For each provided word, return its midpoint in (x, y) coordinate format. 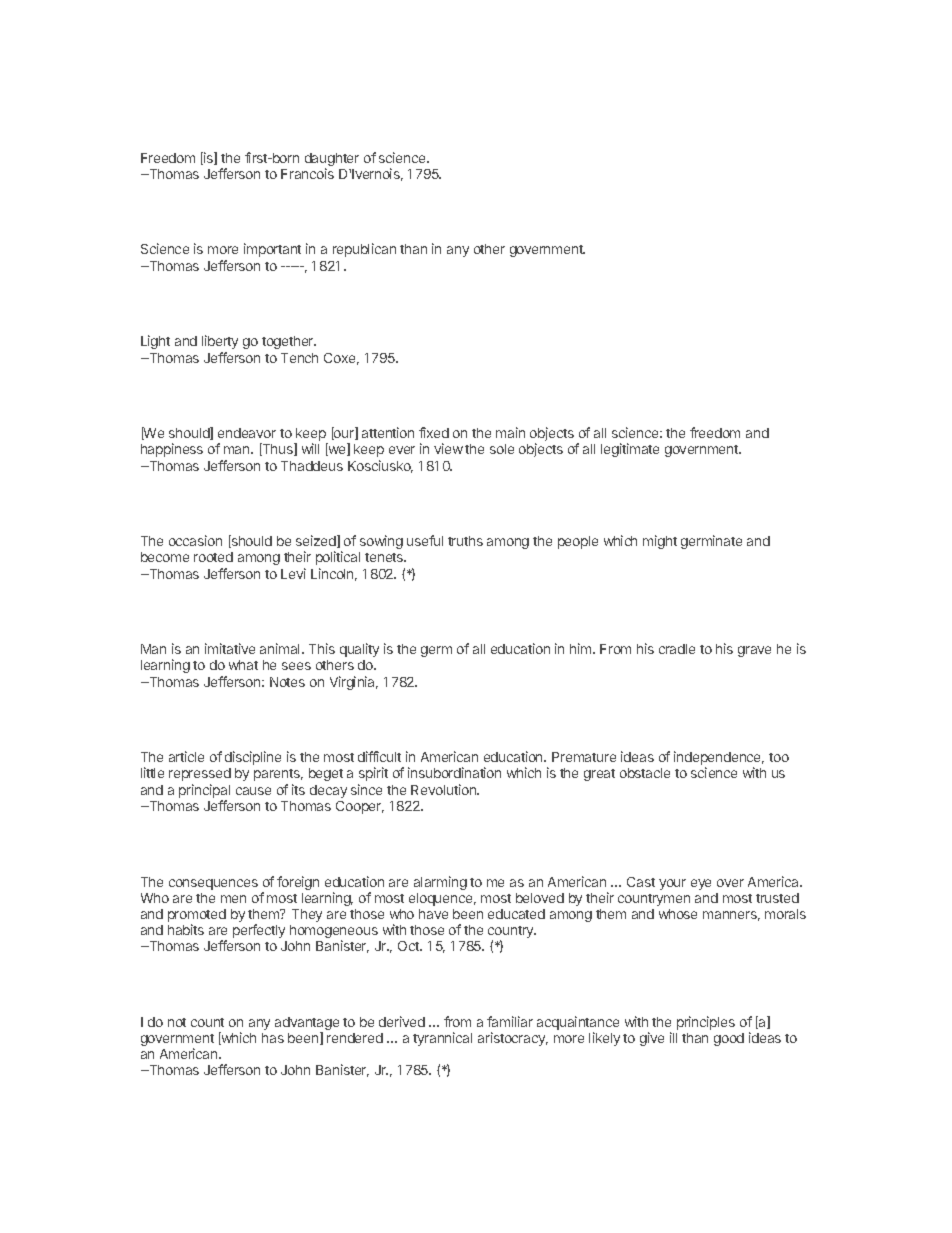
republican (364, 250)
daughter (332, 161)
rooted (213, 557)
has (273, 1038)
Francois (307, 173)
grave (754, 651)
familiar (510, 1021)
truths (465, 541)
